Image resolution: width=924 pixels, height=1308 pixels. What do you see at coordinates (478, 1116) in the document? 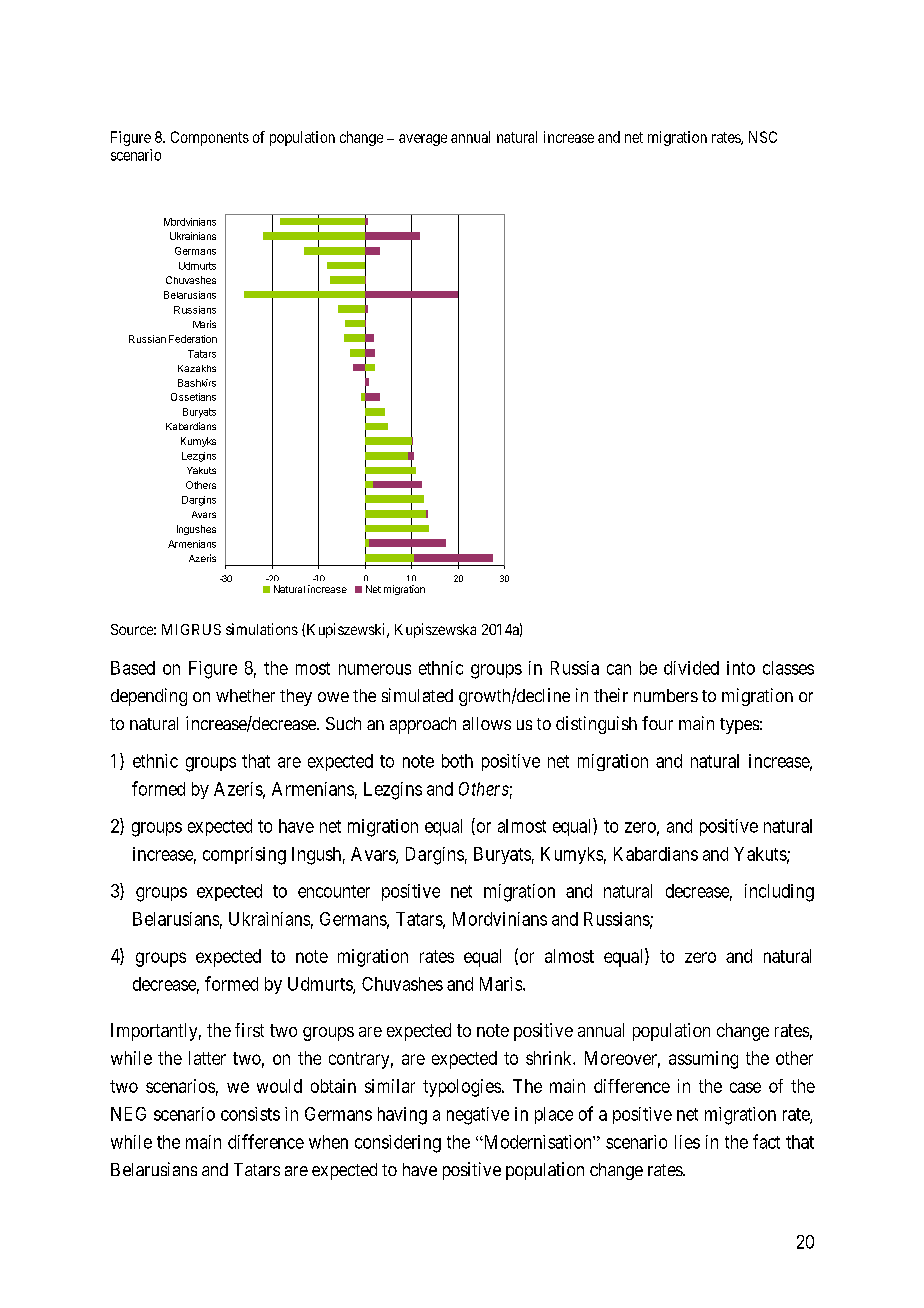
I see `negative` at bounding box center [478, 1116].
